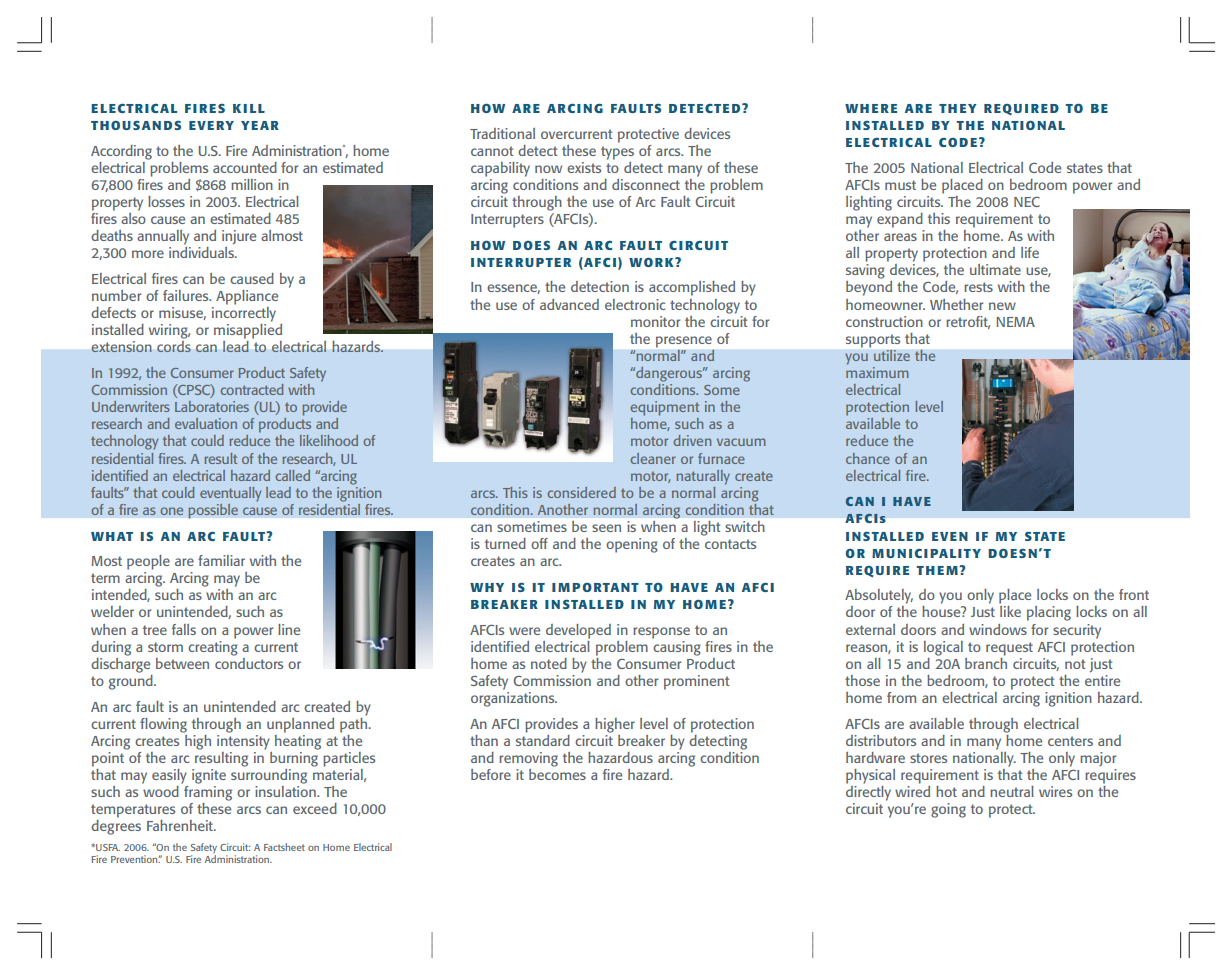 This screenshot has width=1232, height=975. What do you see at coordinates (244, 313) in the screenshot?
I see `incorrectly` at bounding box center [244, 313].
